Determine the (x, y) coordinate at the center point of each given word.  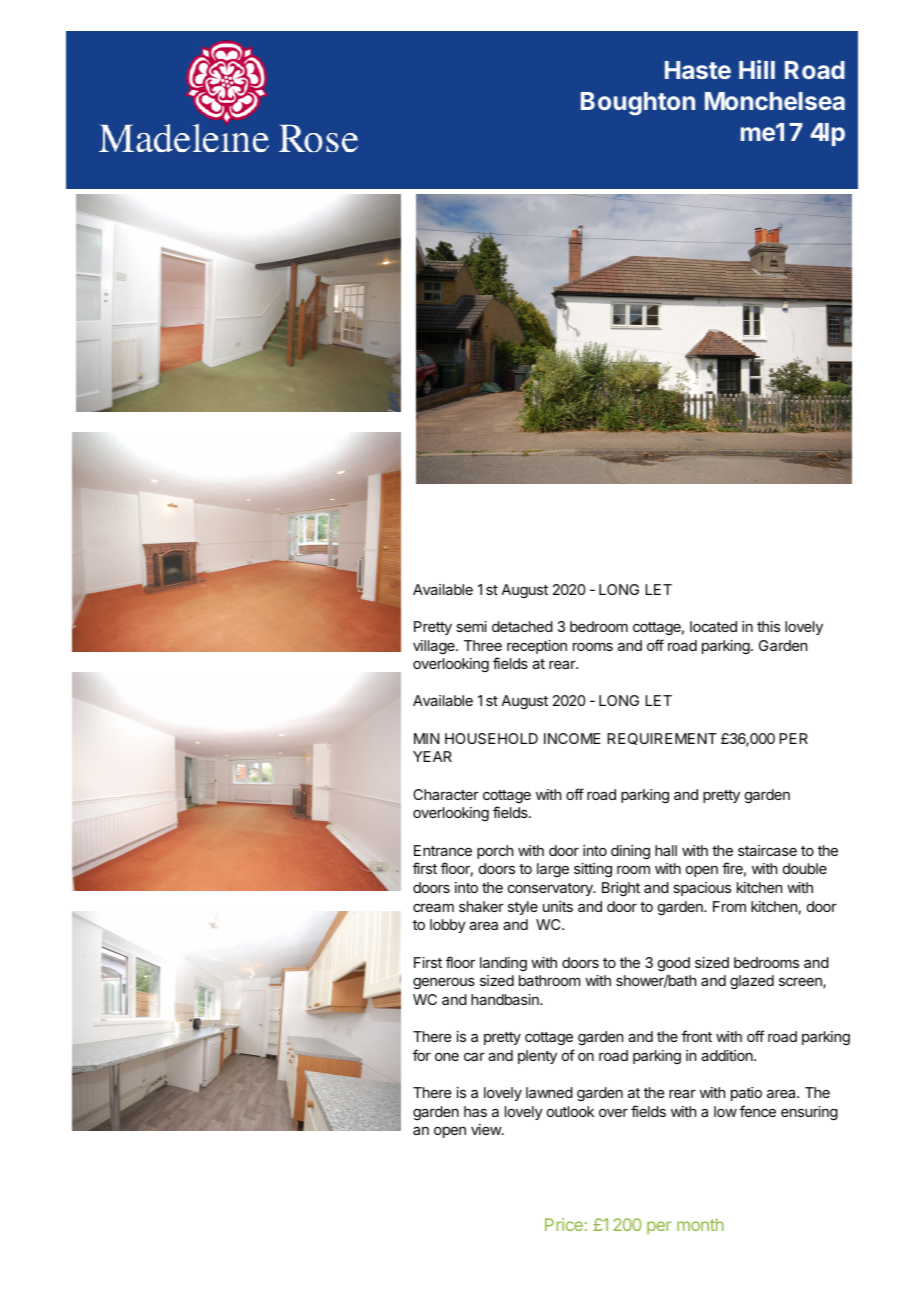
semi (471, 626)
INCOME (572, 738)
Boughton (638, 104)
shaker (481, 906)
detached (522, 626)
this (768, 626)
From (729, 906)
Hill (757, 69)
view (487, 1129)
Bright (621, 889)
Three (483, 645)
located (713, 626)
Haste (698, 70)
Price (564, 1224)
